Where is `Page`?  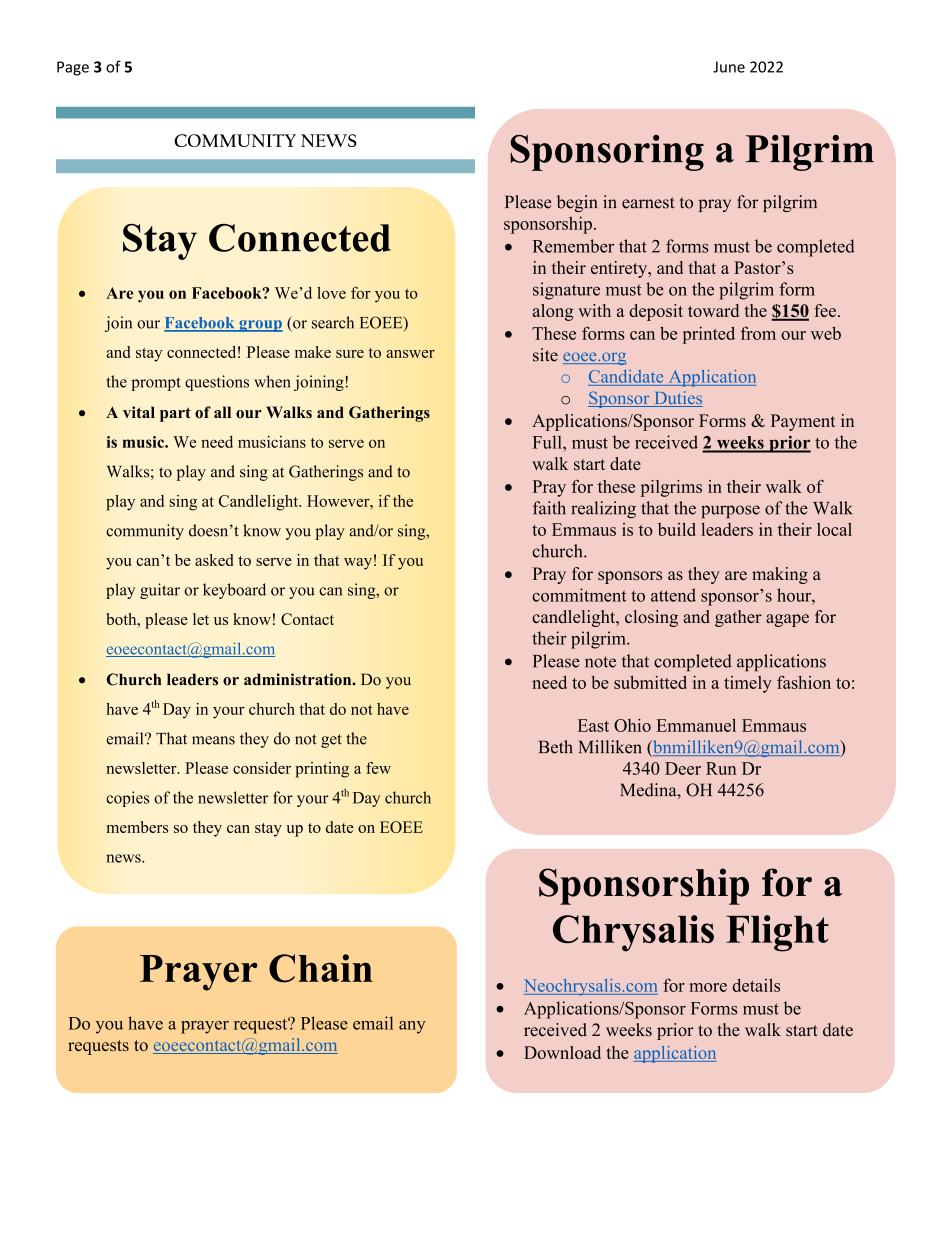 Page is located at coordinates (73, 68).
